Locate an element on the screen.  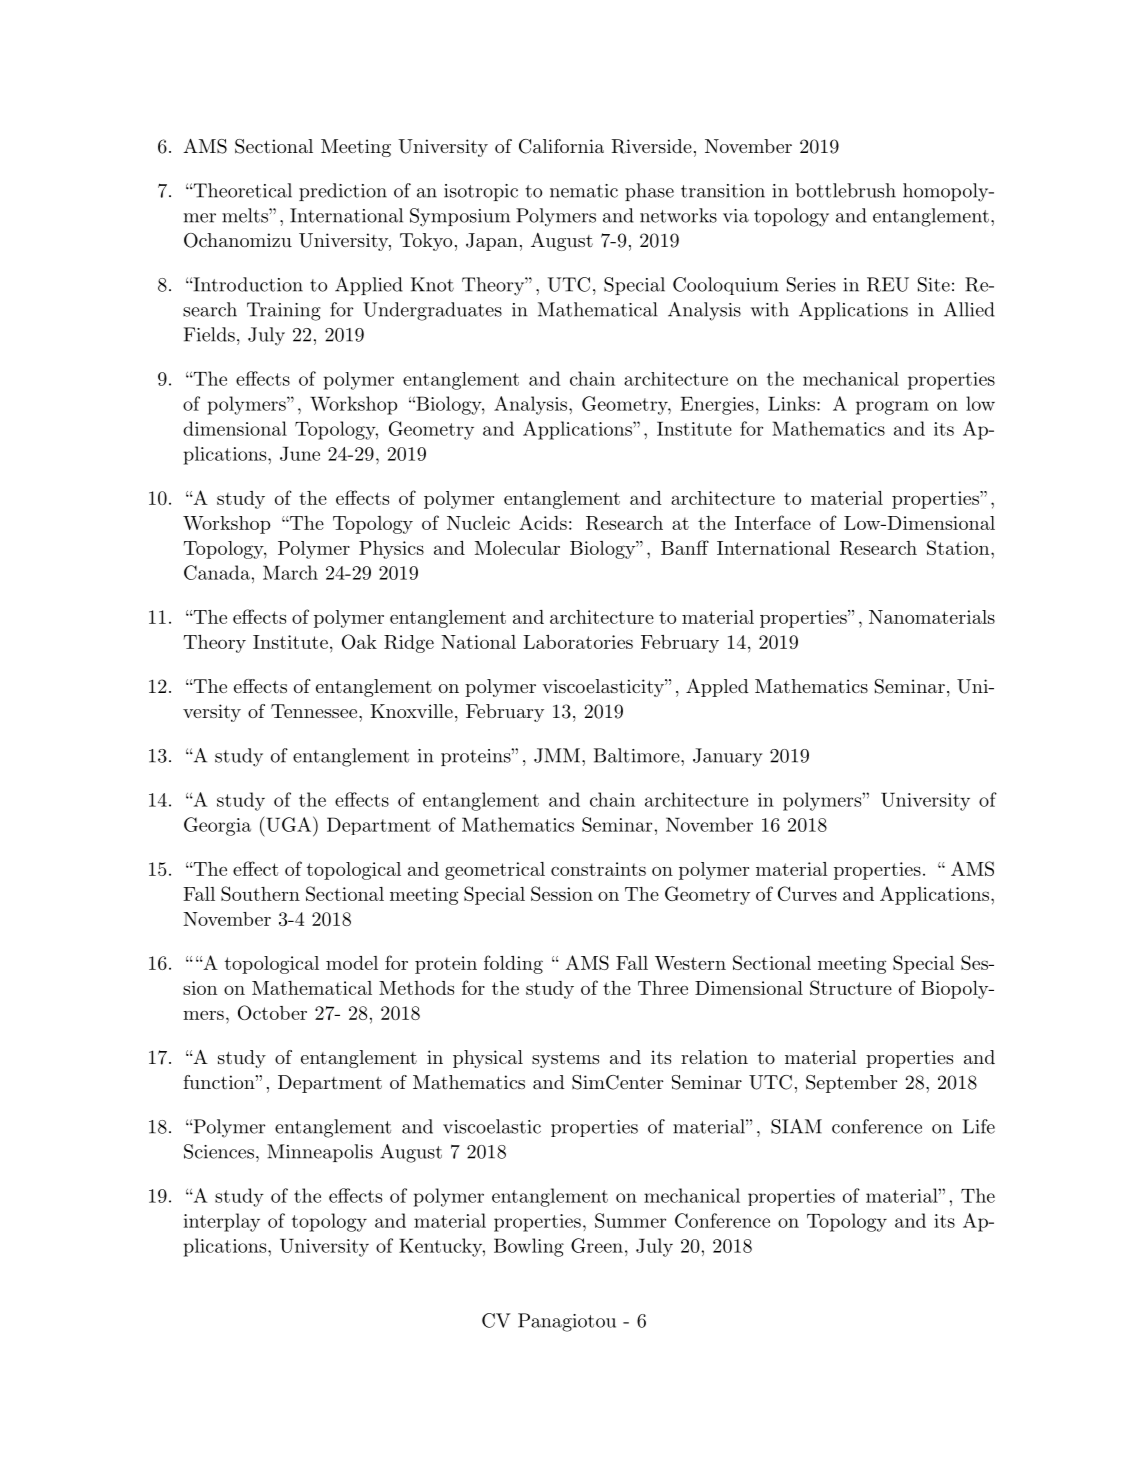
interplay is located at coordinates (222, 1222).
